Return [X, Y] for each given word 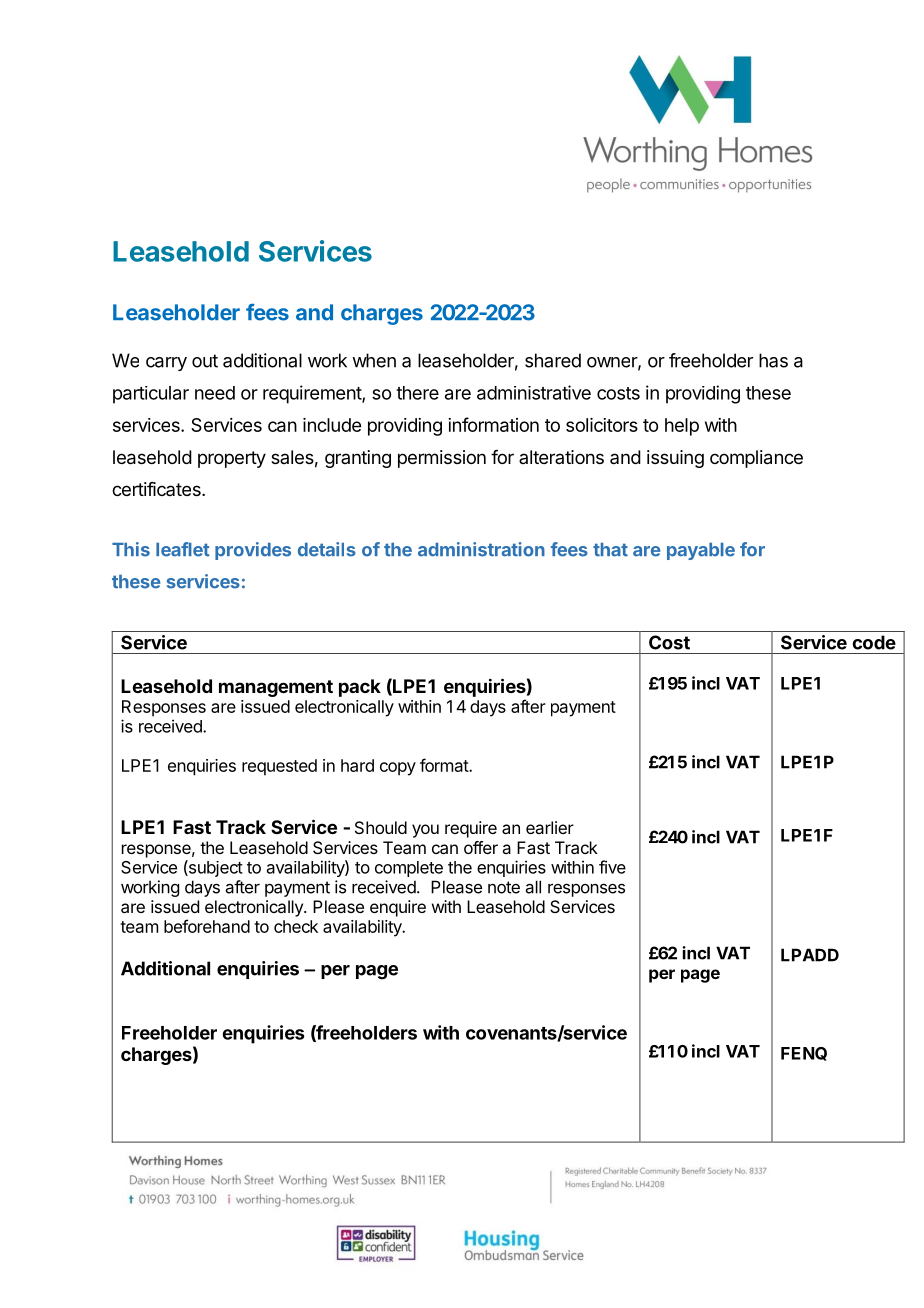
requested [279, 767]
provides [253, 551]
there [417, 393]
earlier [550, 827]
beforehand [207, 926]
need [215, 393]
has [773, 360]
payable [701, 551]
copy [398, 769]
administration [481, 549]
